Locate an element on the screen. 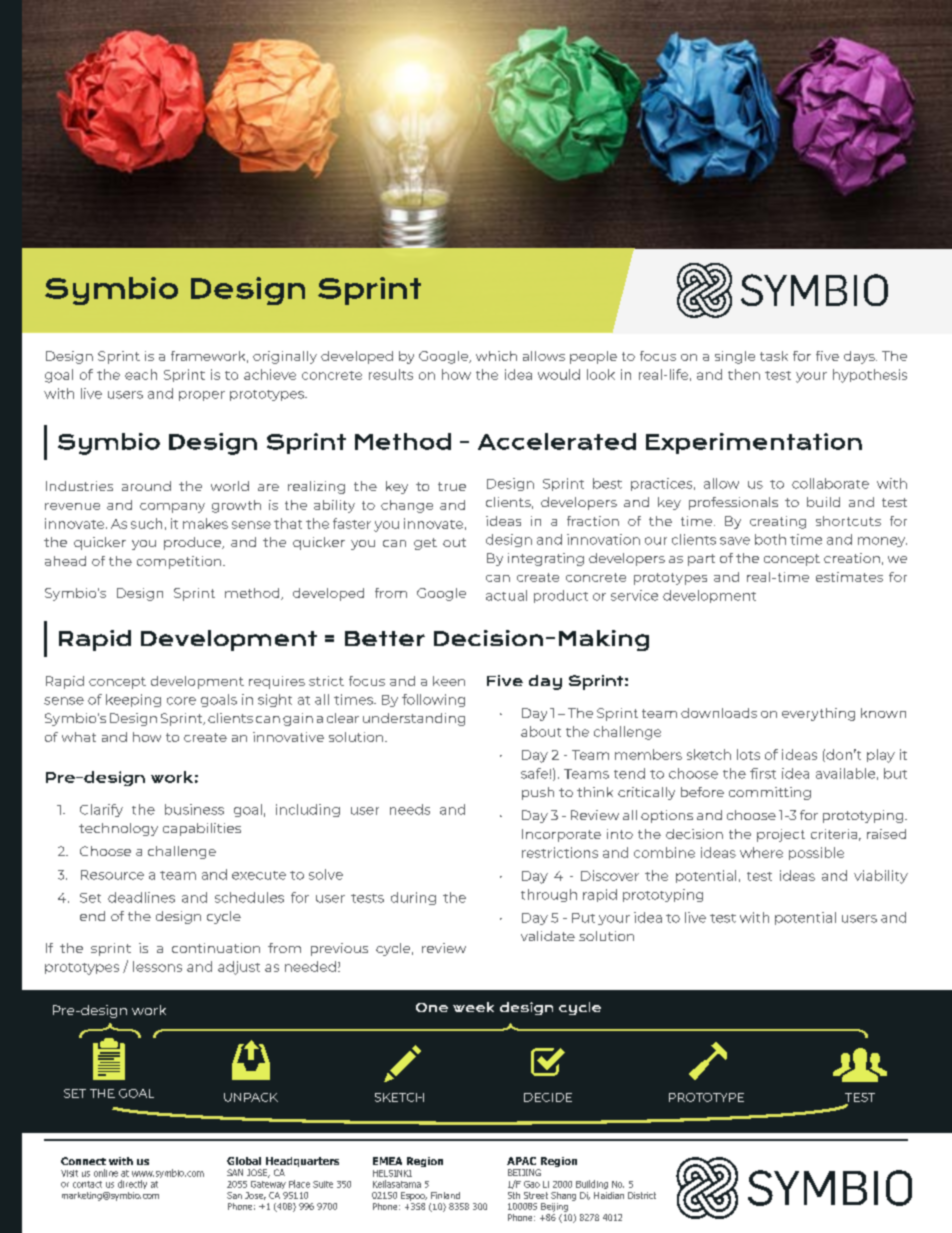 The image size is (952, 1233). keen is located at coordinates (449, 681).
